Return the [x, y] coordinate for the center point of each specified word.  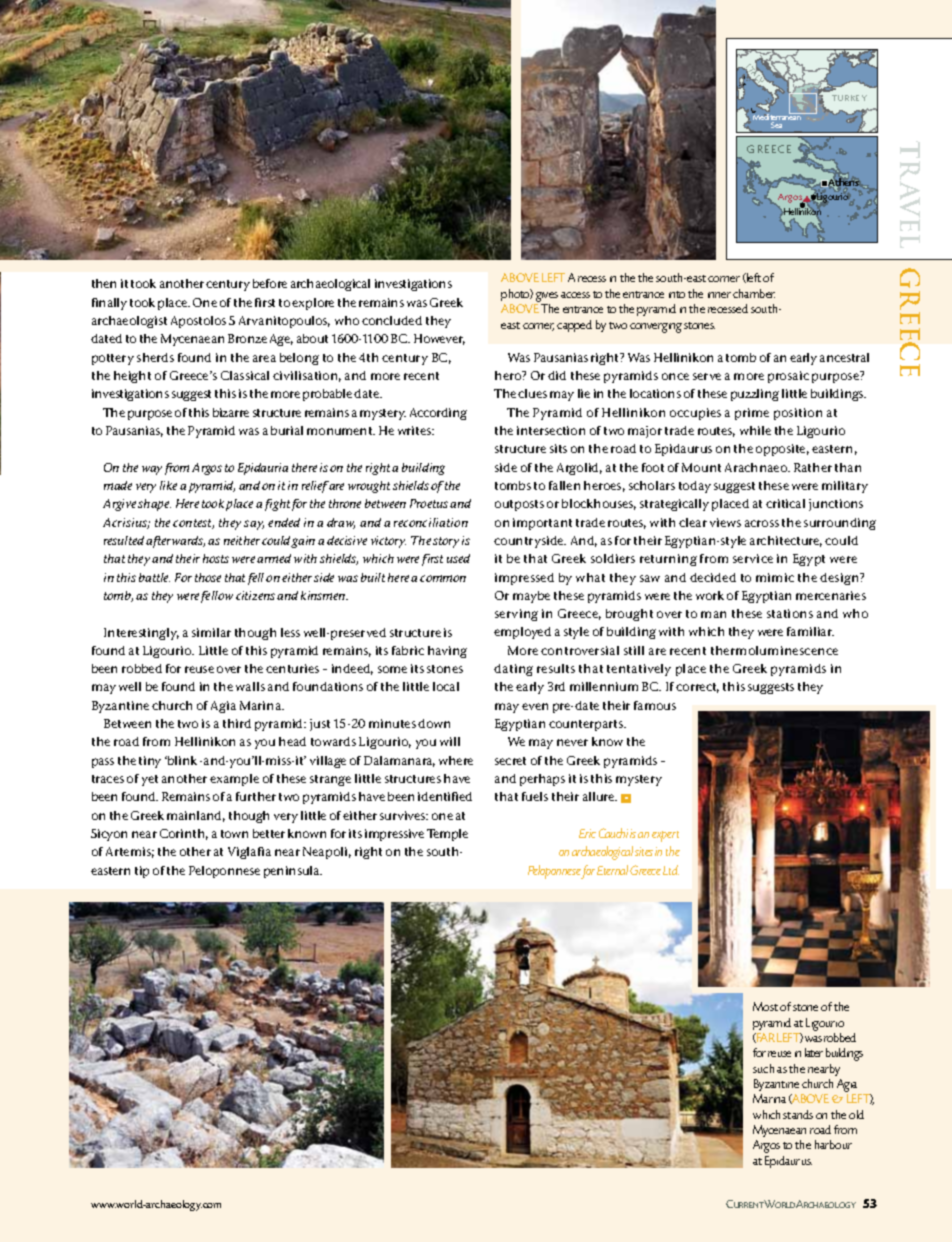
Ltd [671, 870]
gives [547, 297]
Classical [245, 375]
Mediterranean [777, 117]
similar [211, 632]
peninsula [293, 872]
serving [516, 615]
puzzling [755, 395]
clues [532, 393]
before [270, 283]
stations [790, 613]
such [763, 1068]
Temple [447, 835]
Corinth [184, 834]
